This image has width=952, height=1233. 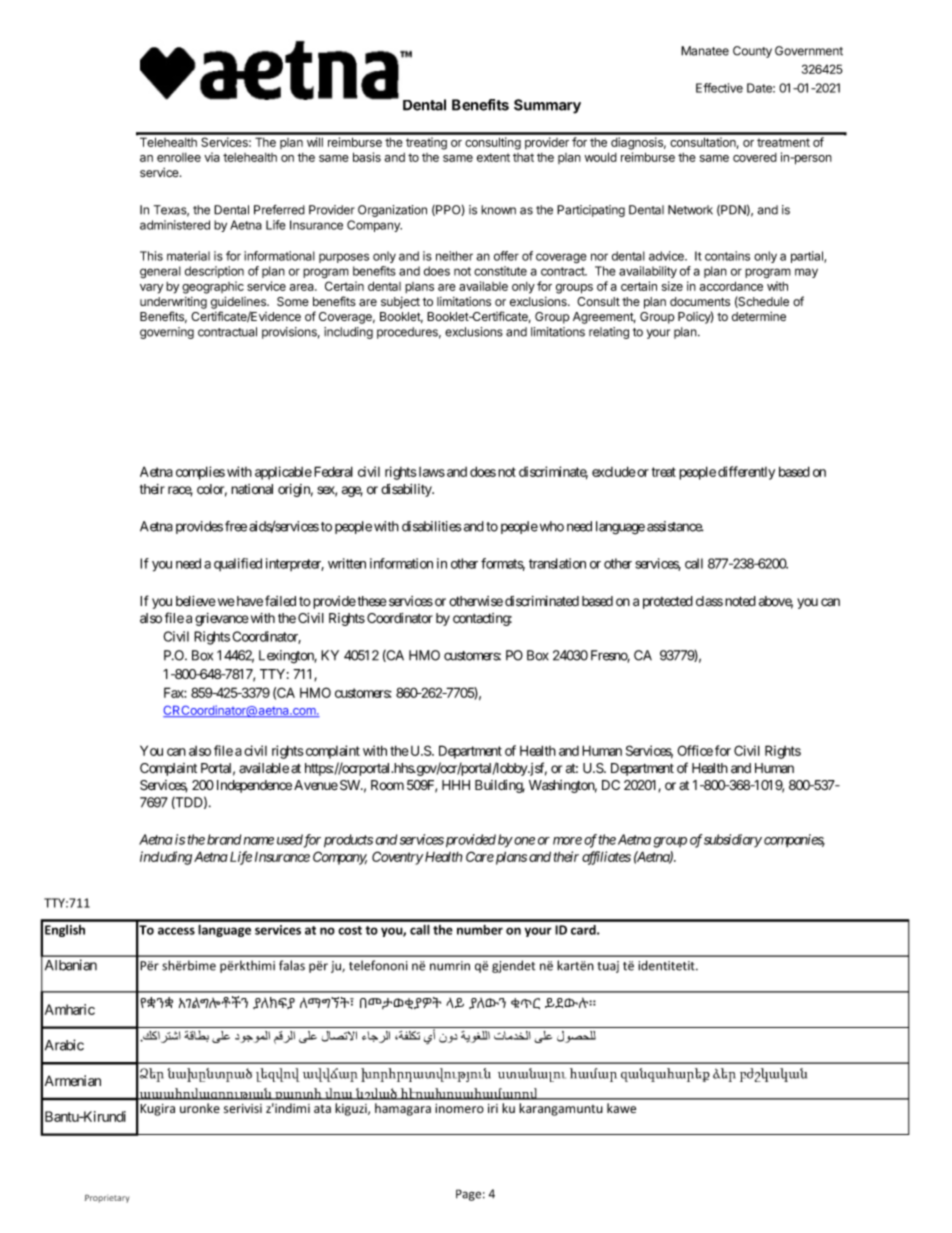 What do you see at coordinates (224, 839) in the image?
I see `brand` at bounding box center [224, 839].
